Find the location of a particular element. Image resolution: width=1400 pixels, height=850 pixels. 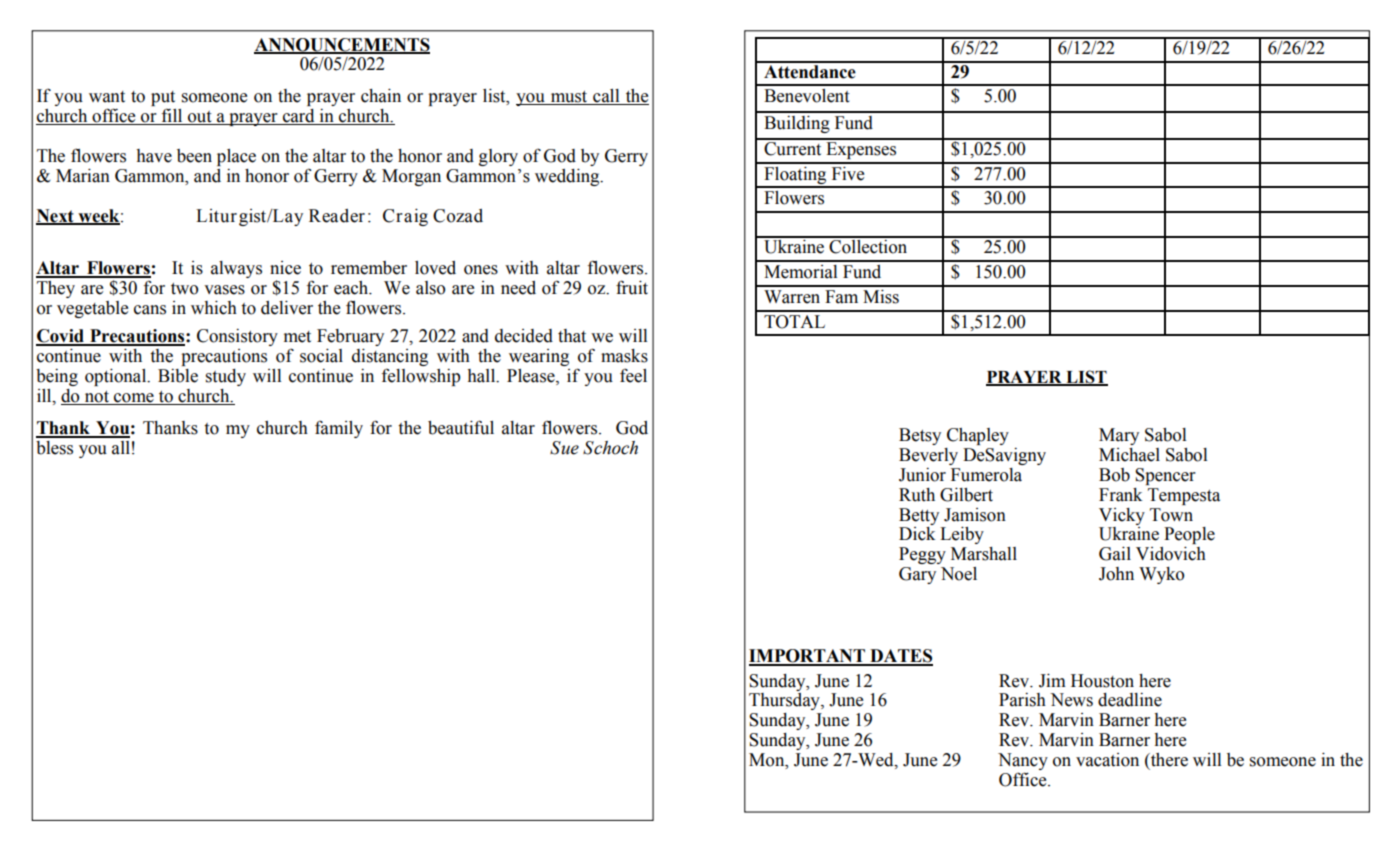

put is located at coordinates (163, 100).
